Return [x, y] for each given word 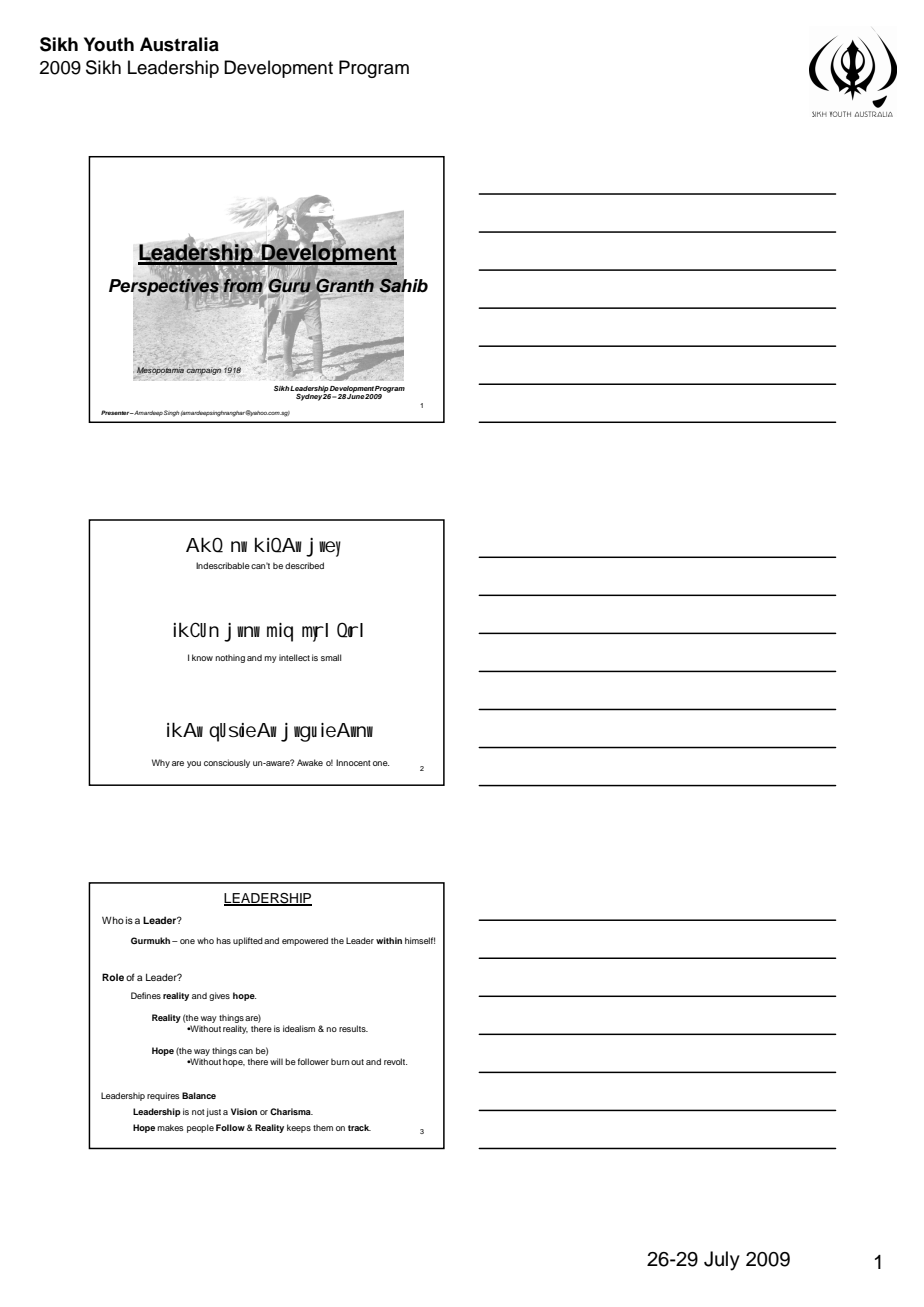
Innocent [353, 762]
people [200, 1128]
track [359, 1127]
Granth [345, 285]
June [356, 395]
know [202, 657]
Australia [179, 44]
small [331, 657]
